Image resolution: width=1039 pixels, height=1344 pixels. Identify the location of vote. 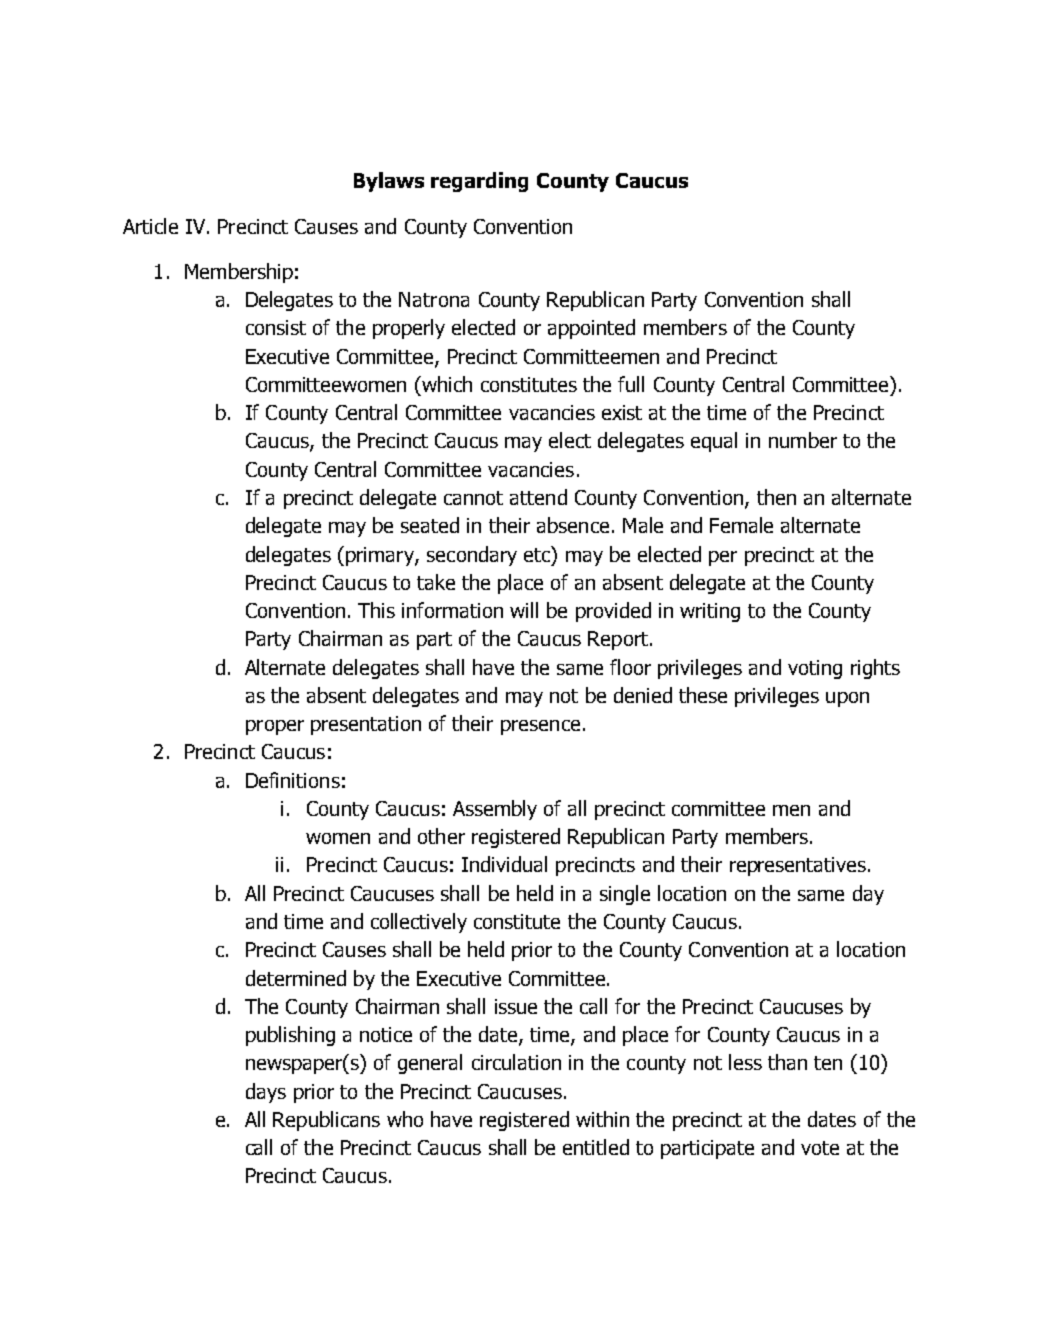
(820, 1148).
